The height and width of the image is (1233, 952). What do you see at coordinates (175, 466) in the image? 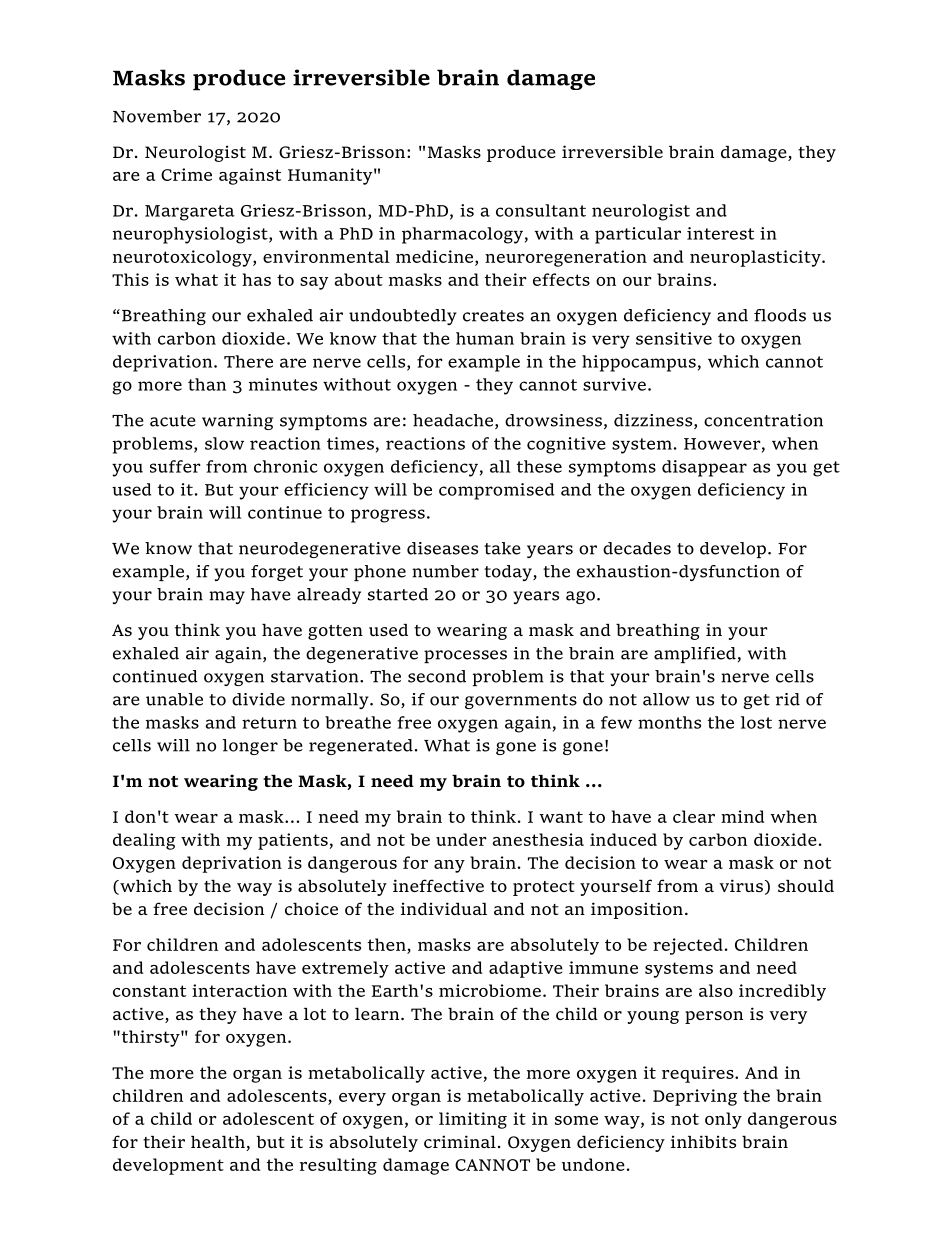
I see `suffer` at bounding box center [175, 466].
